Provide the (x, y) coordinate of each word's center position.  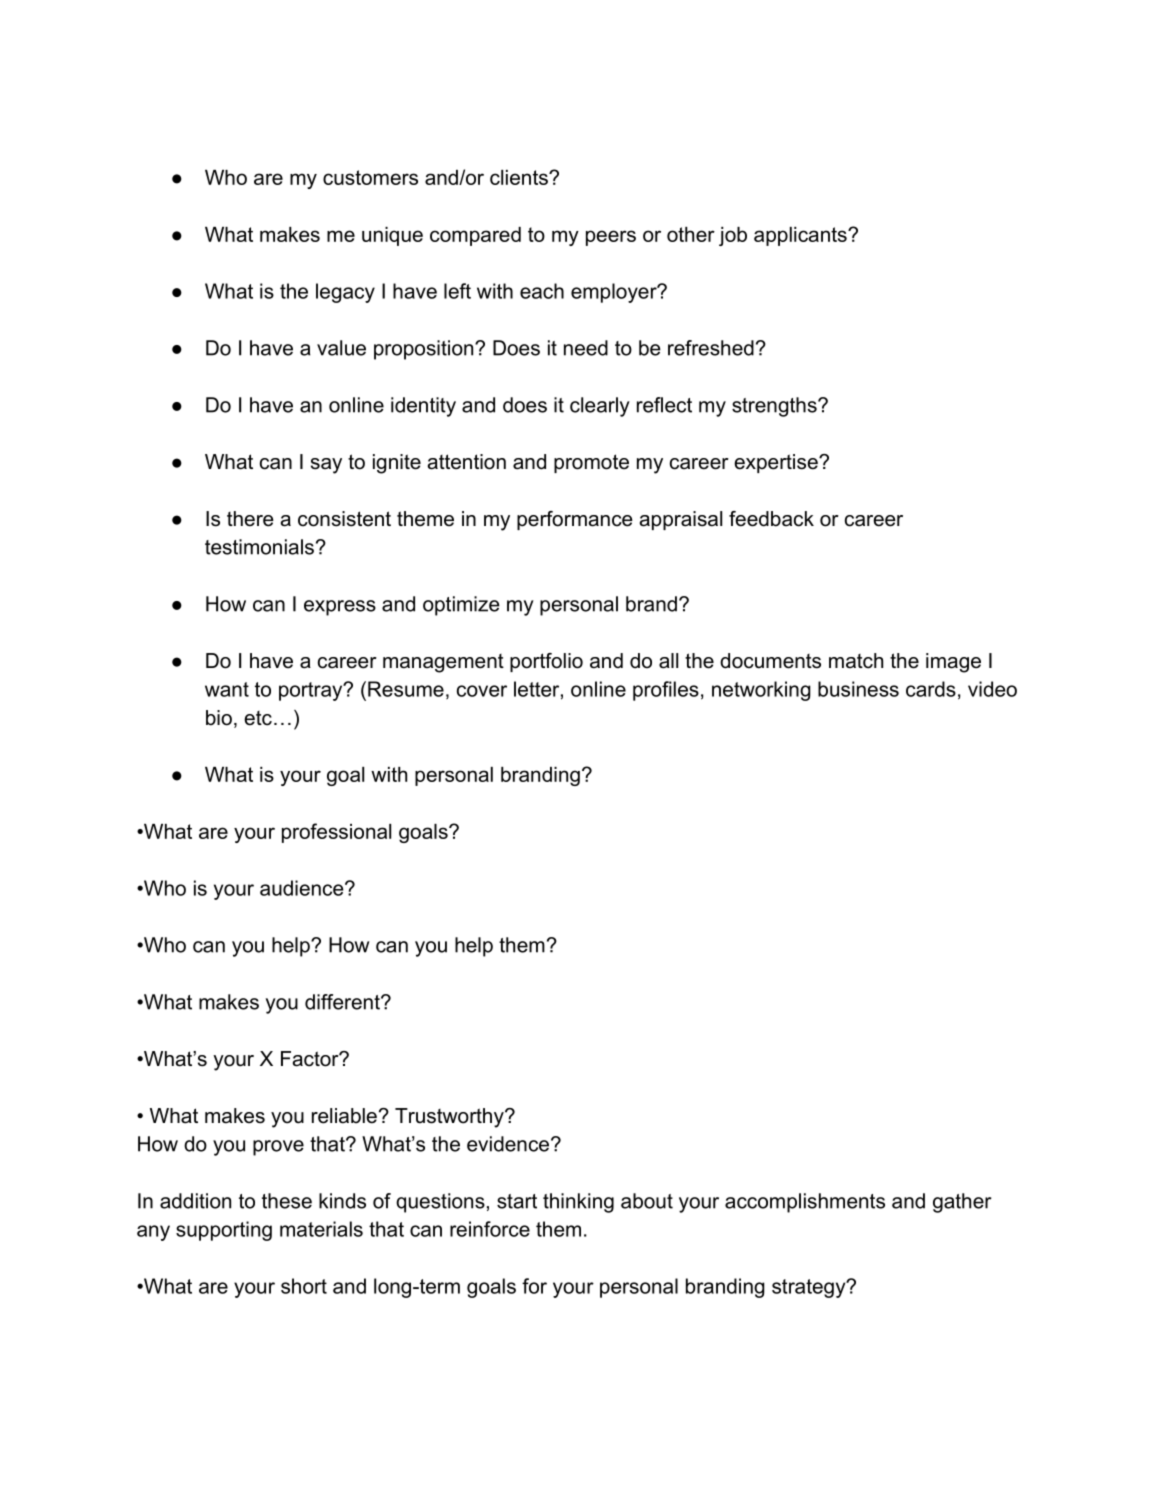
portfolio (546, 662)
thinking (578, 1203)
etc (258, 718)
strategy (810, 1288)
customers (370, 177)
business (858, 689)
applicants (801, 236)
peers (611, 238)
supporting (224, 1231)
